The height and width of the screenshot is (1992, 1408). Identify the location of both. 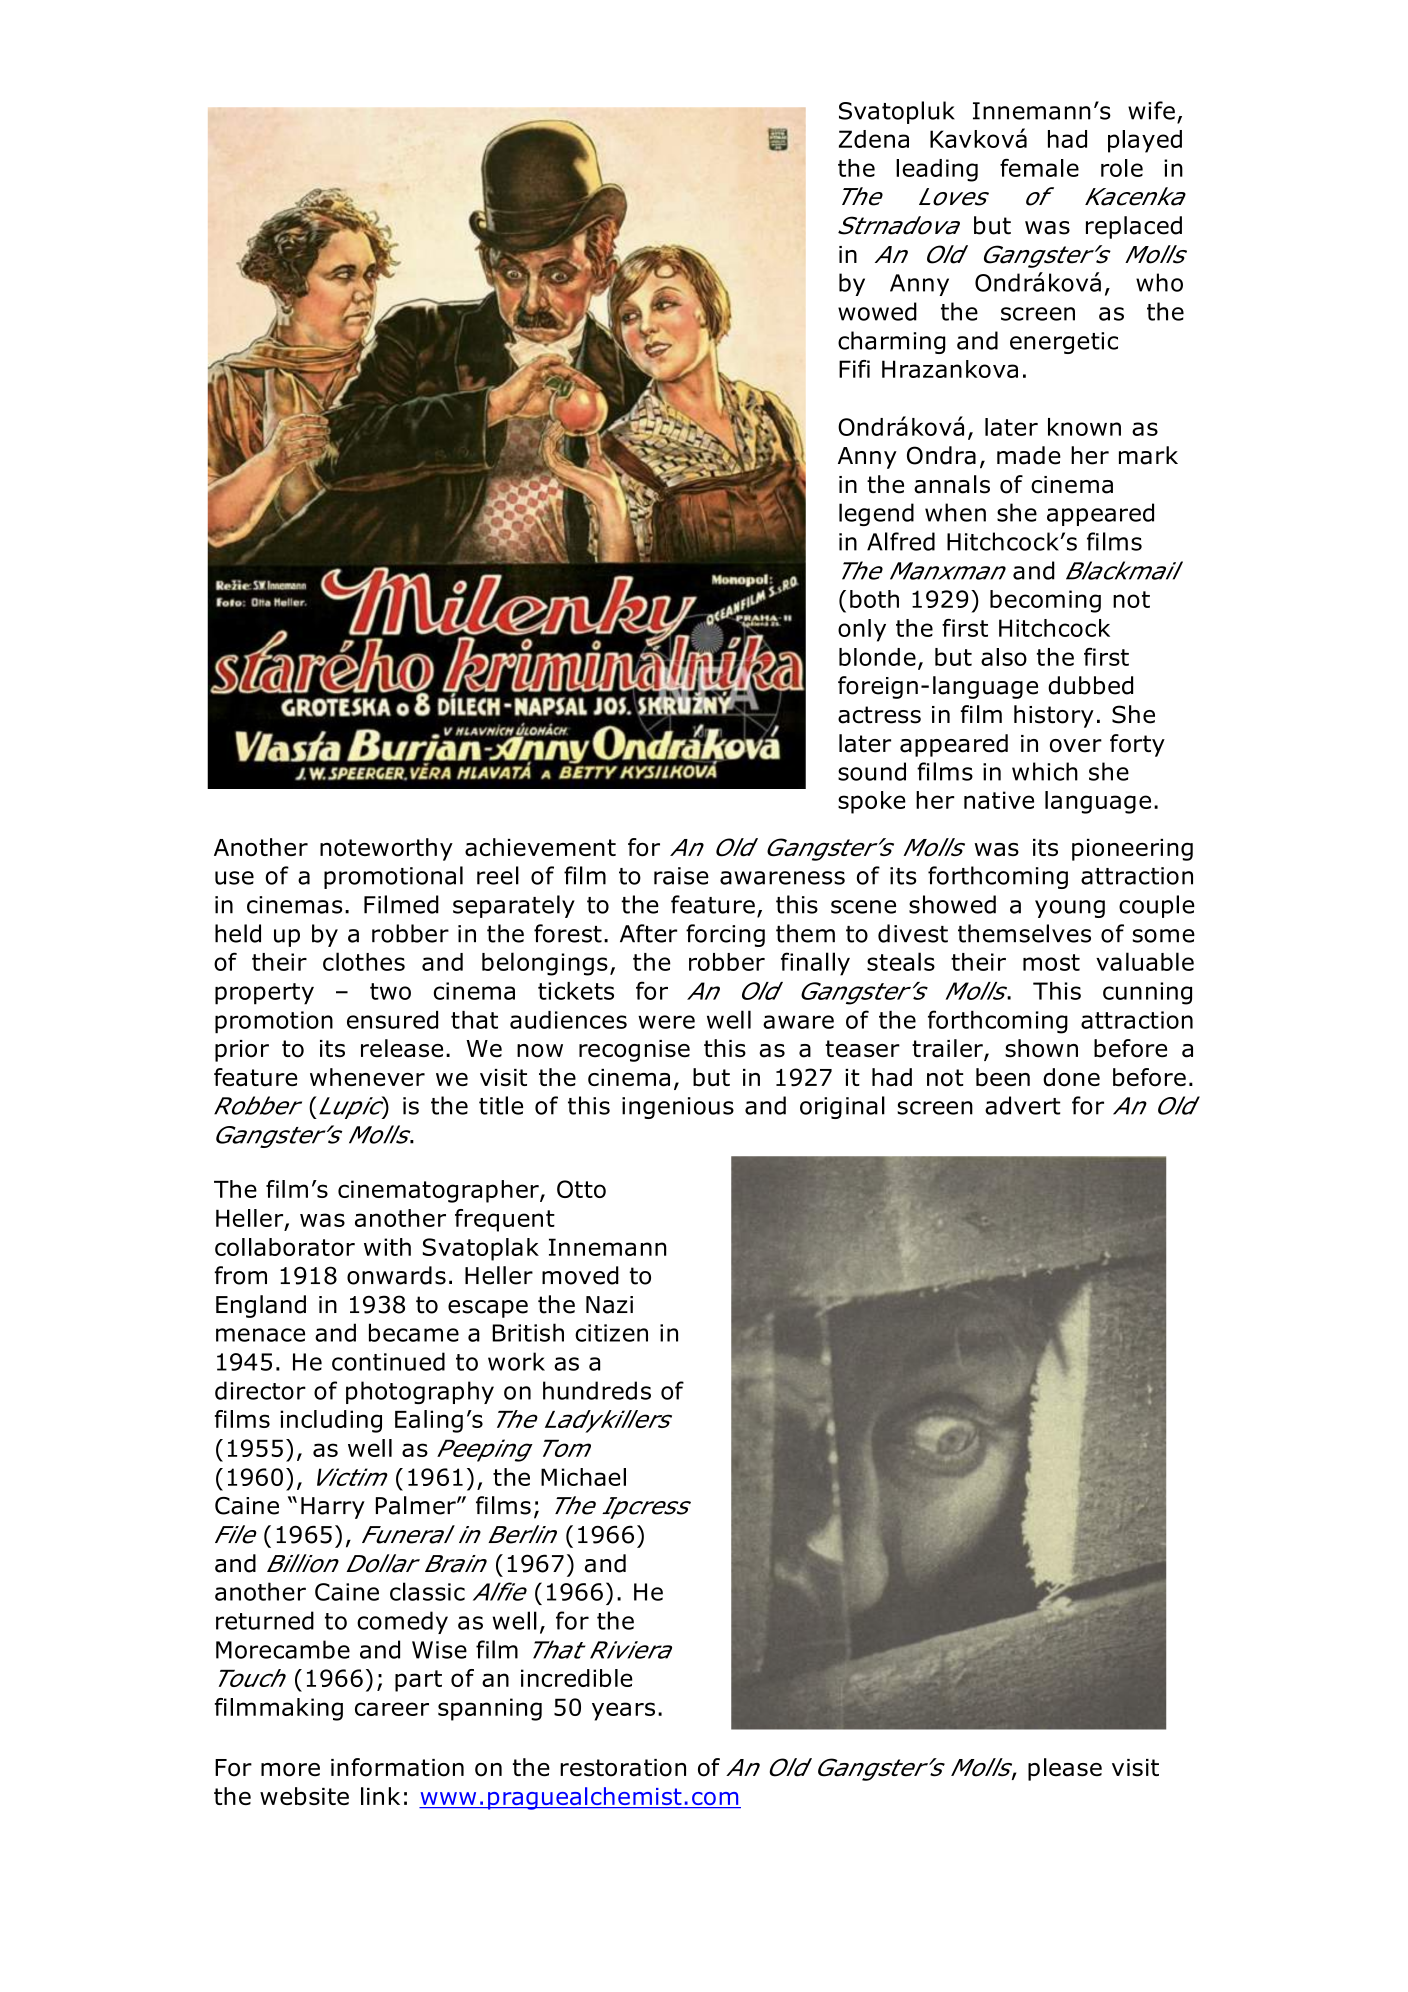
(874, 599).
